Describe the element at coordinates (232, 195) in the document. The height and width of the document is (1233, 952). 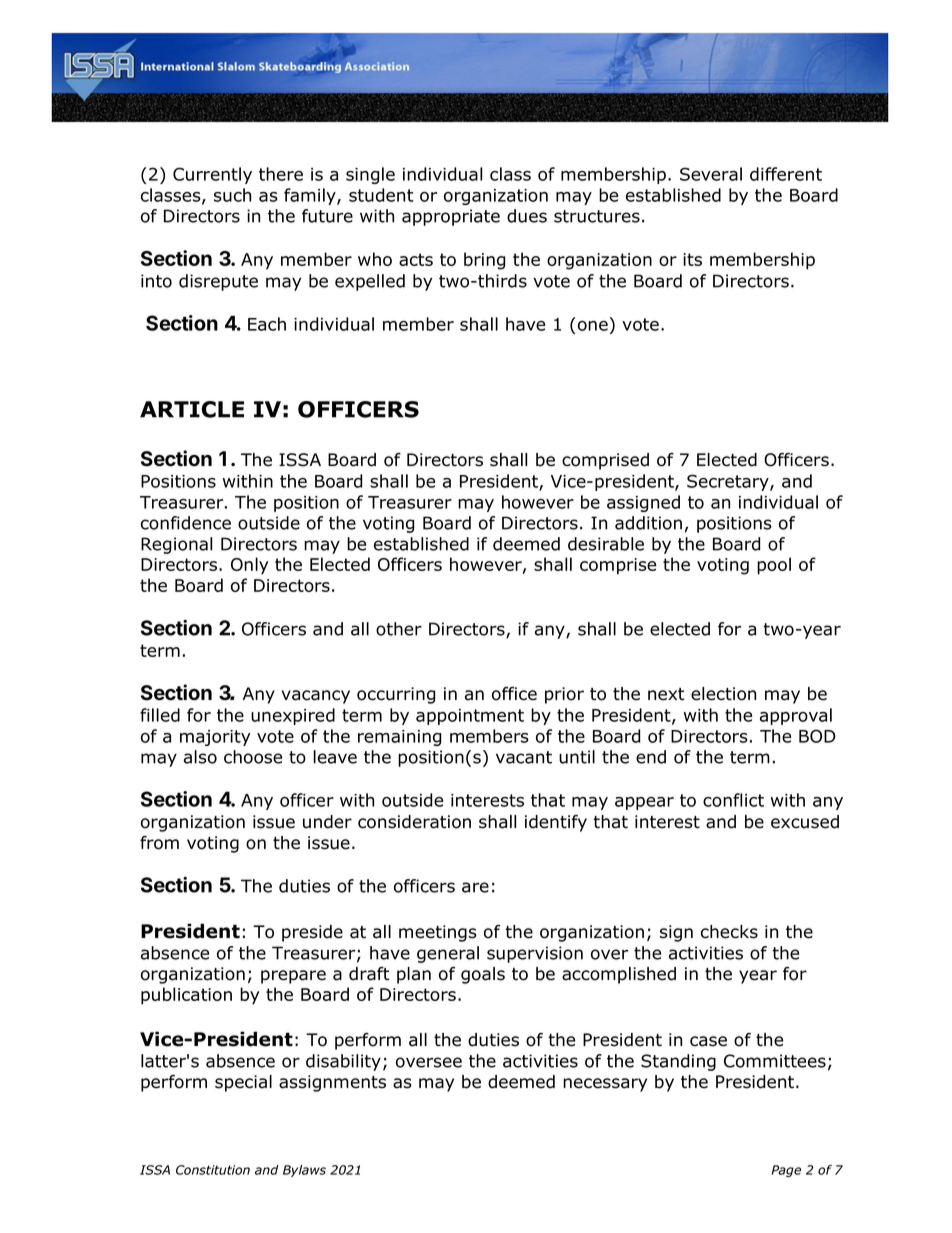
I see `such` at that location.
